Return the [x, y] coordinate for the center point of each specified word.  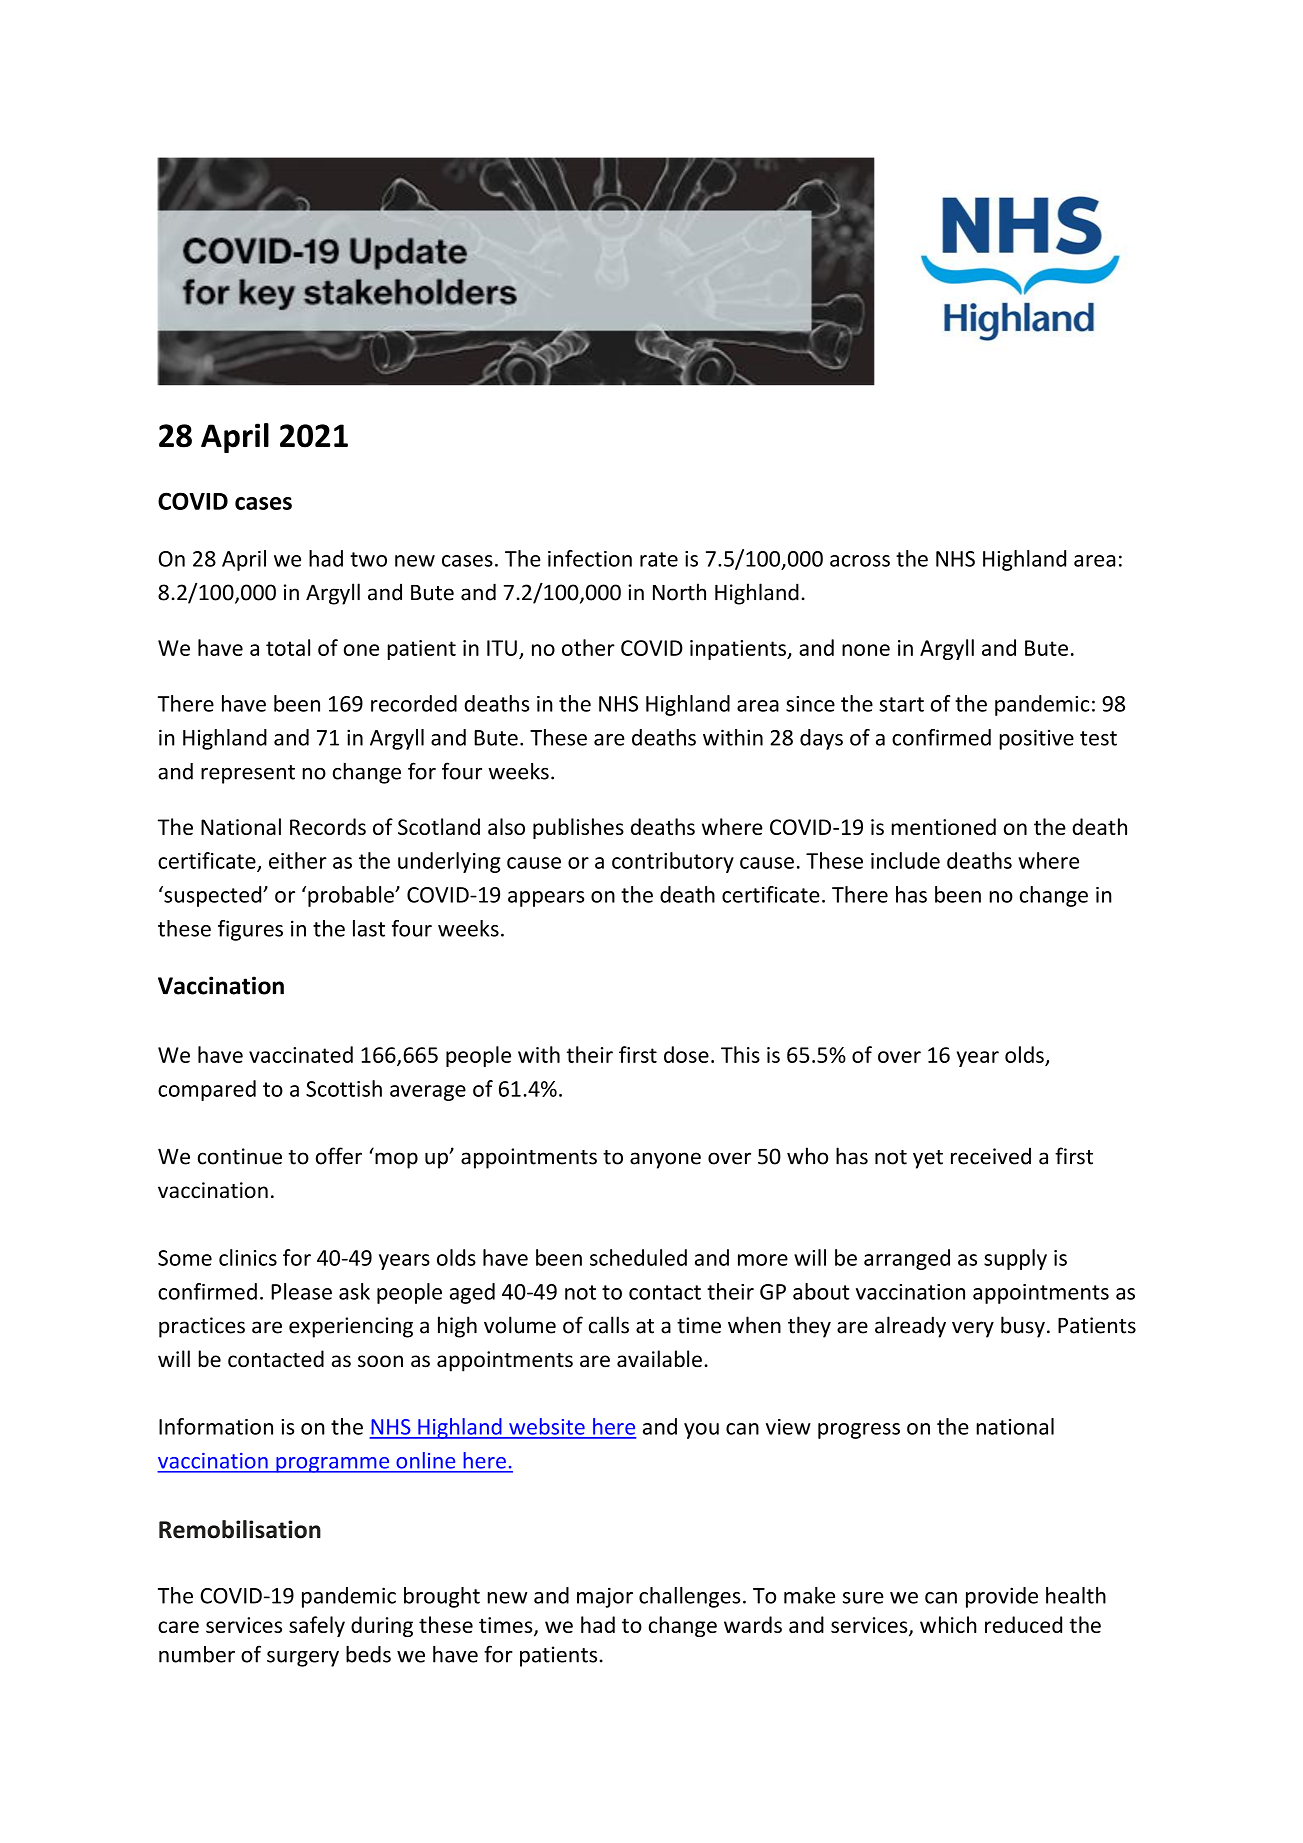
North [679, 592]
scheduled [638, 1257]
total [288, 647]
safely [317, 1626]
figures [250, 930]
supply [1015, 1259]
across [860, 561]
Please [301, 1291]
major [605, 1597]
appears [546, 899]
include [905, 860]
